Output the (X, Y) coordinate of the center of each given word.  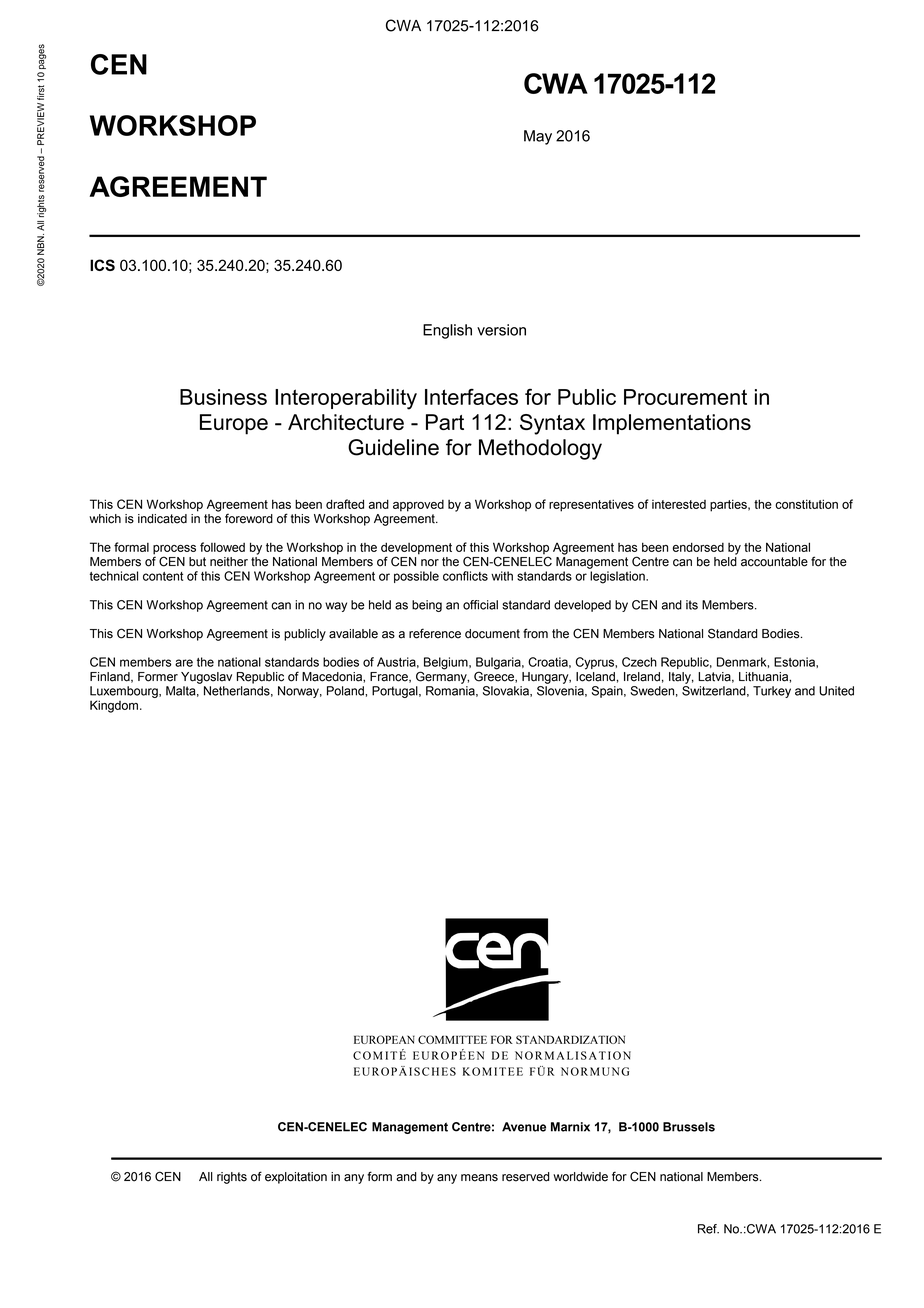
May (538, 137)
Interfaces (471, 397)
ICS (102, 265)
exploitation (296, 1178)
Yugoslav (206, 678)
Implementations (672, 424)
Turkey (772, 692)
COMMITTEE (452, 1039)
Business (223, 397)
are (184, 663)
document (492, 634)
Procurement (685, 397)
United (836, 691)
